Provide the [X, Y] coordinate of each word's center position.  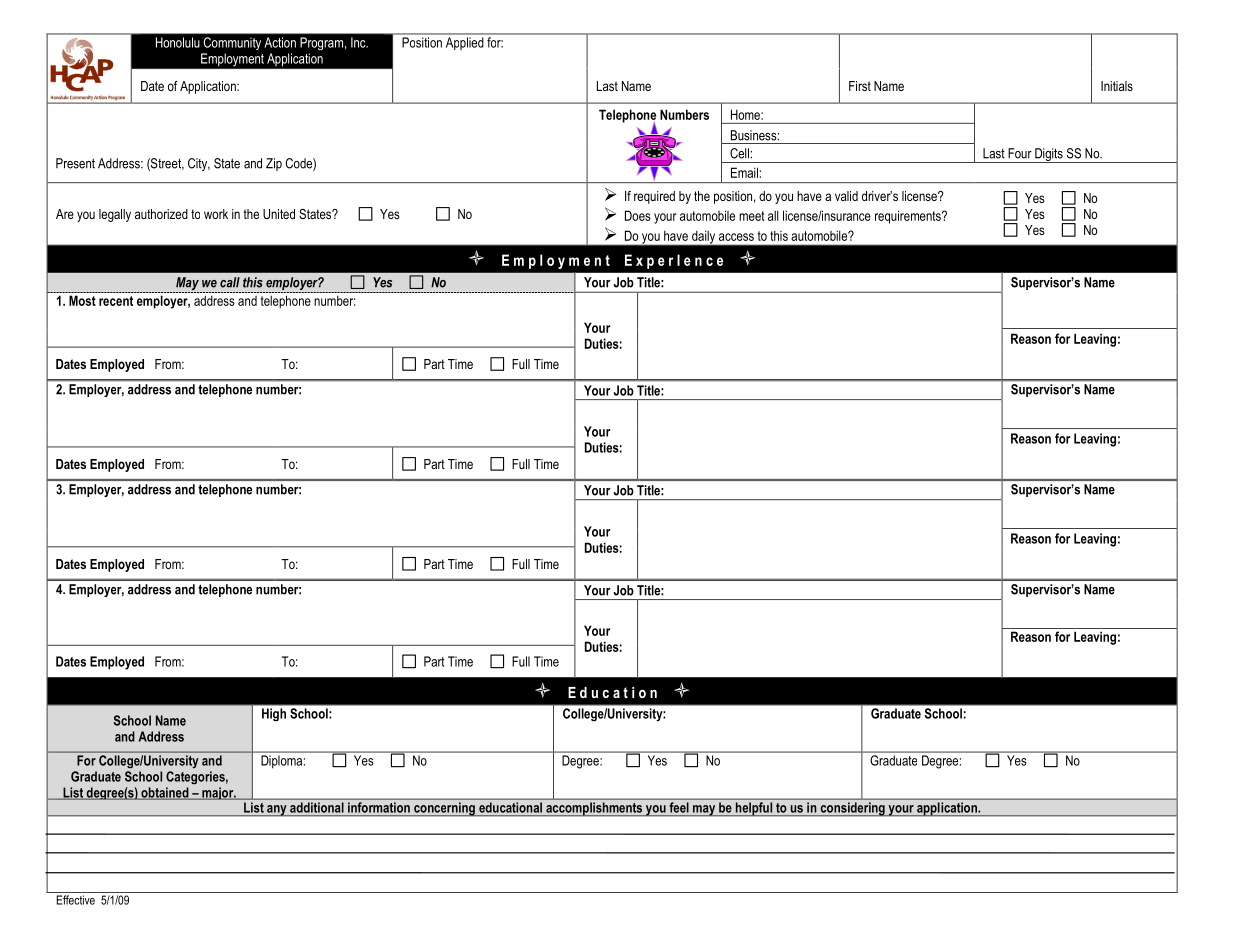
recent [116, 301]
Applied [464, 43]
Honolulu [178, 42]
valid [846, 196]
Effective [76, 900]
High [274, 714]
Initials [1117, 86]
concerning [444, 809]
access [736, 237]
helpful [754, 809]
